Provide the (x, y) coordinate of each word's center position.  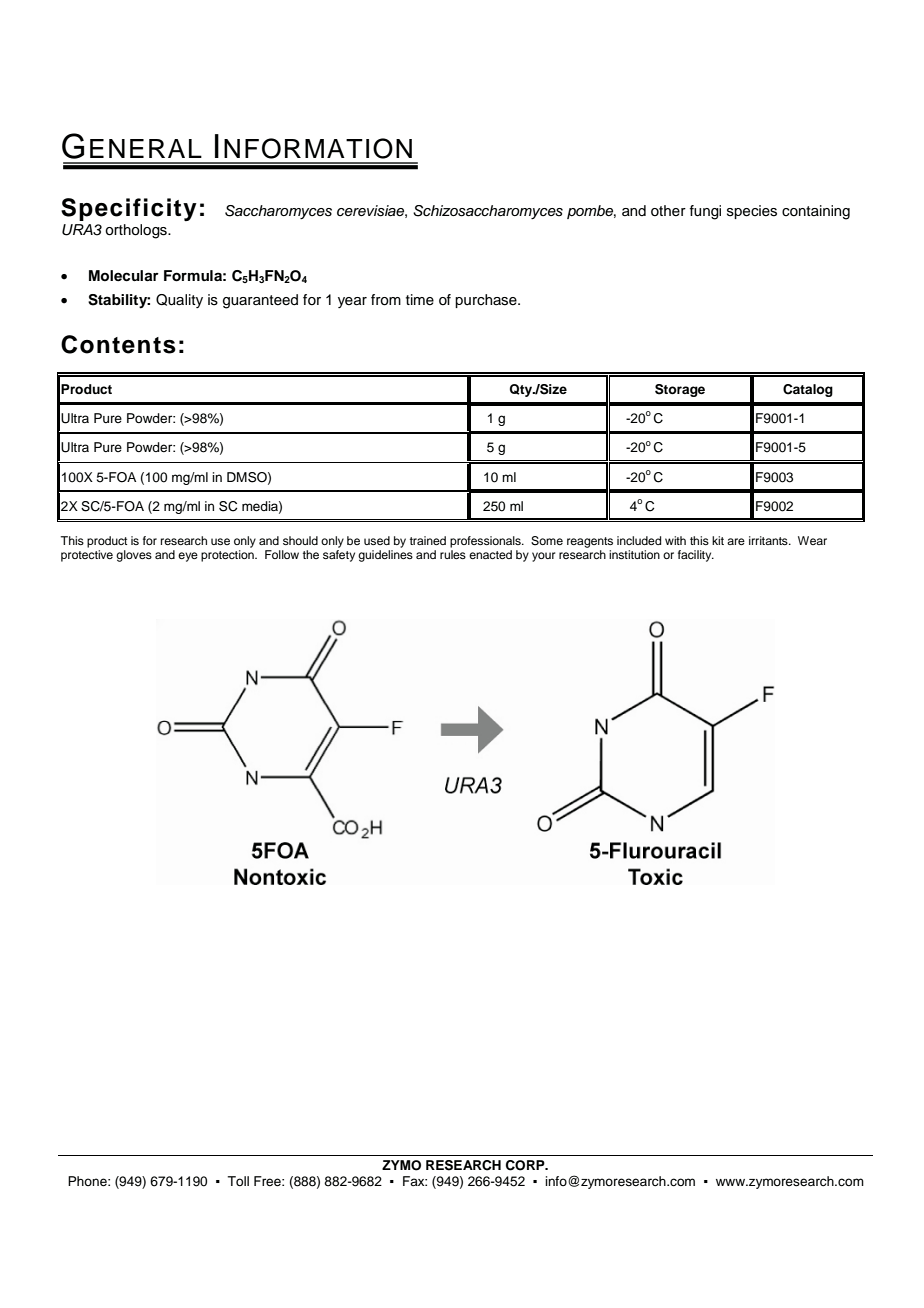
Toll (238, 1181)
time (420, 300)
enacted (490, 554)
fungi (705, 212)
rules (453, 554)
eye (188, 557)
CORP (526, 1165)
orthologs (137, 231)
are (736, 541)
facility (696, 556)
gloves (134, 556)
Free (268, 1181)
